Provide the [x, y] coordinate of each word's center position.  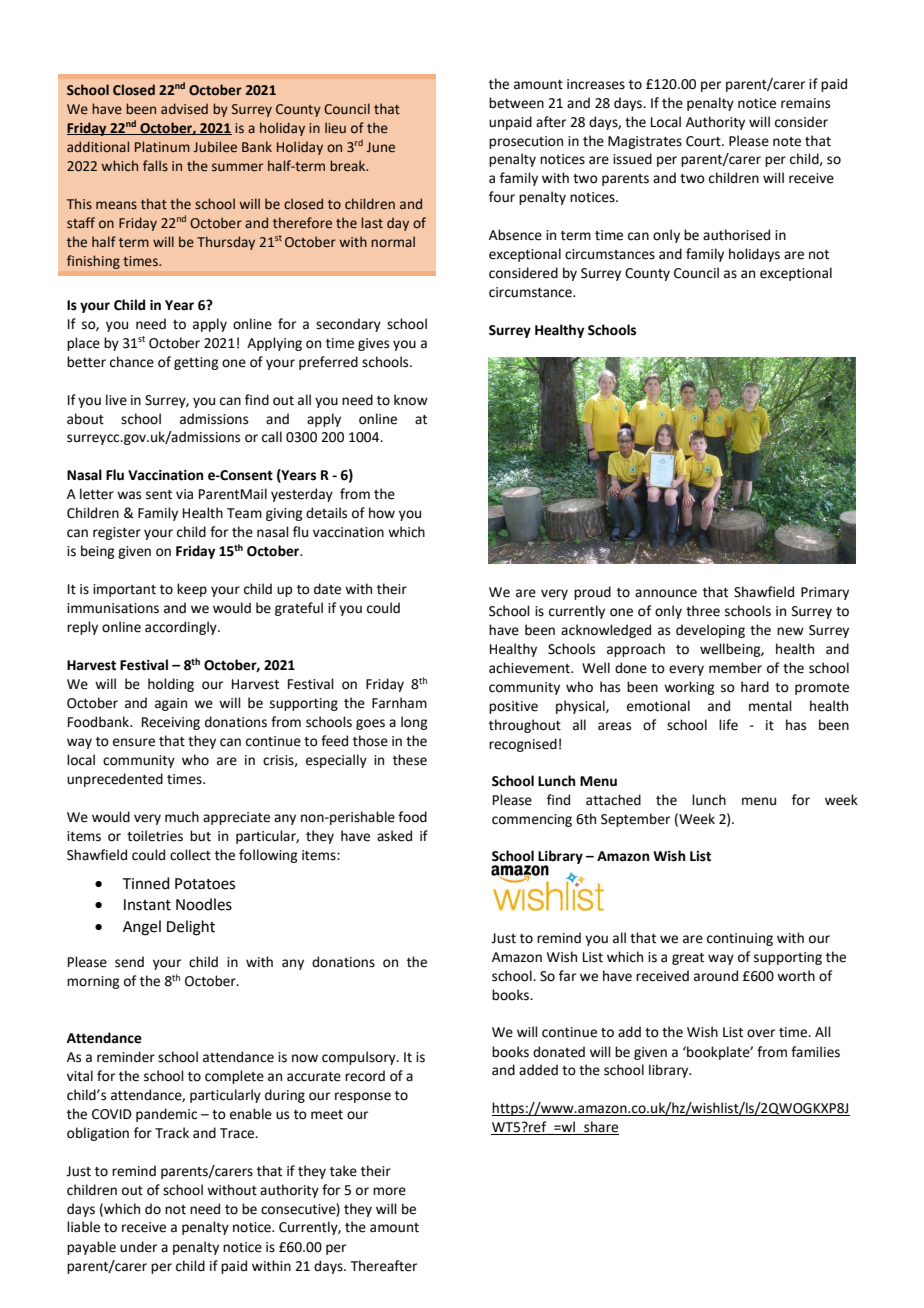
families [815, 1052]
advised [184, 109]
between [516, 103]
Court [704, 141]
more [389, 1191]
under [138, 1247]
